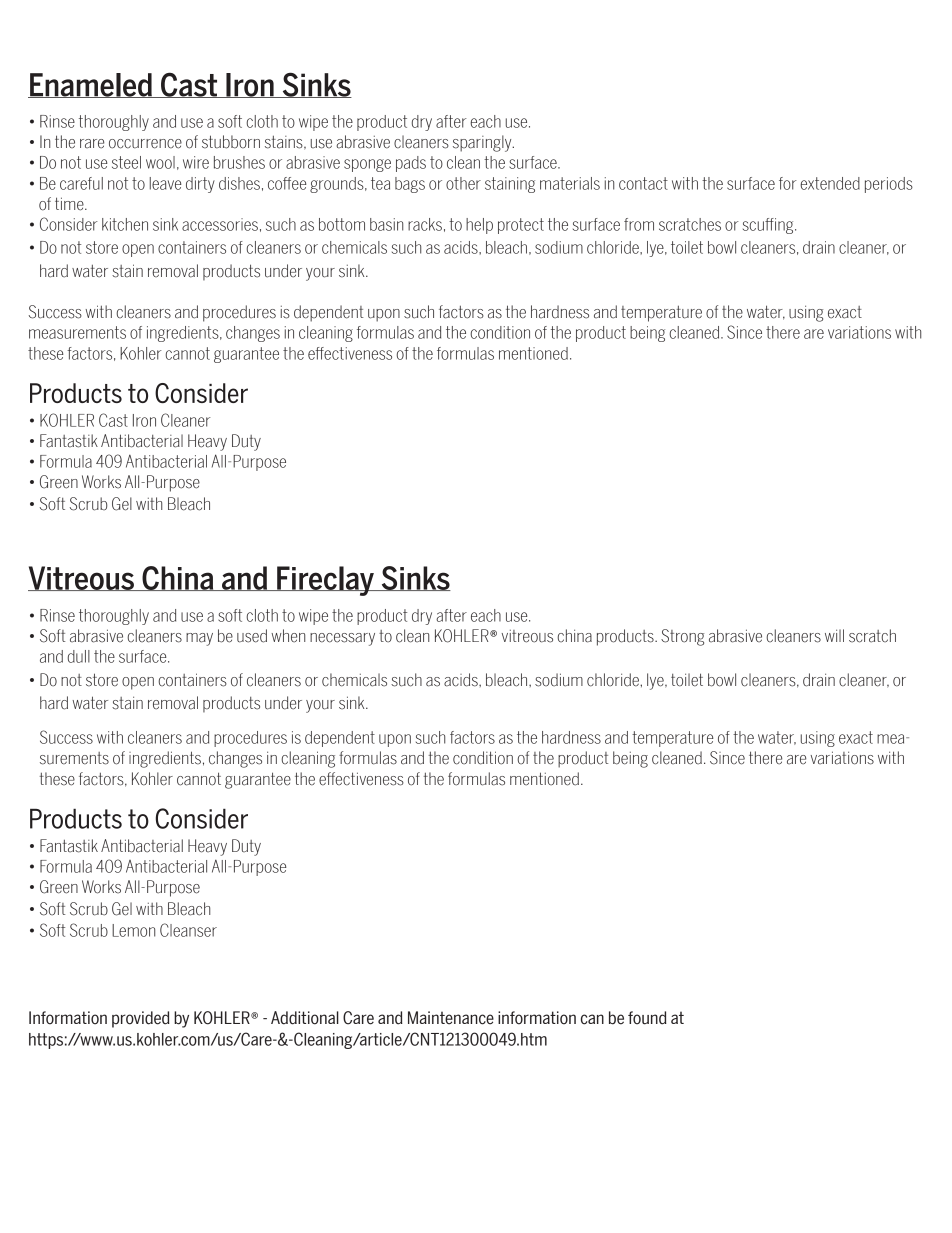  What do you see at coordinates (342, 639) in the screenshot?
I see `necessary` at bounding box center [342, 639].
